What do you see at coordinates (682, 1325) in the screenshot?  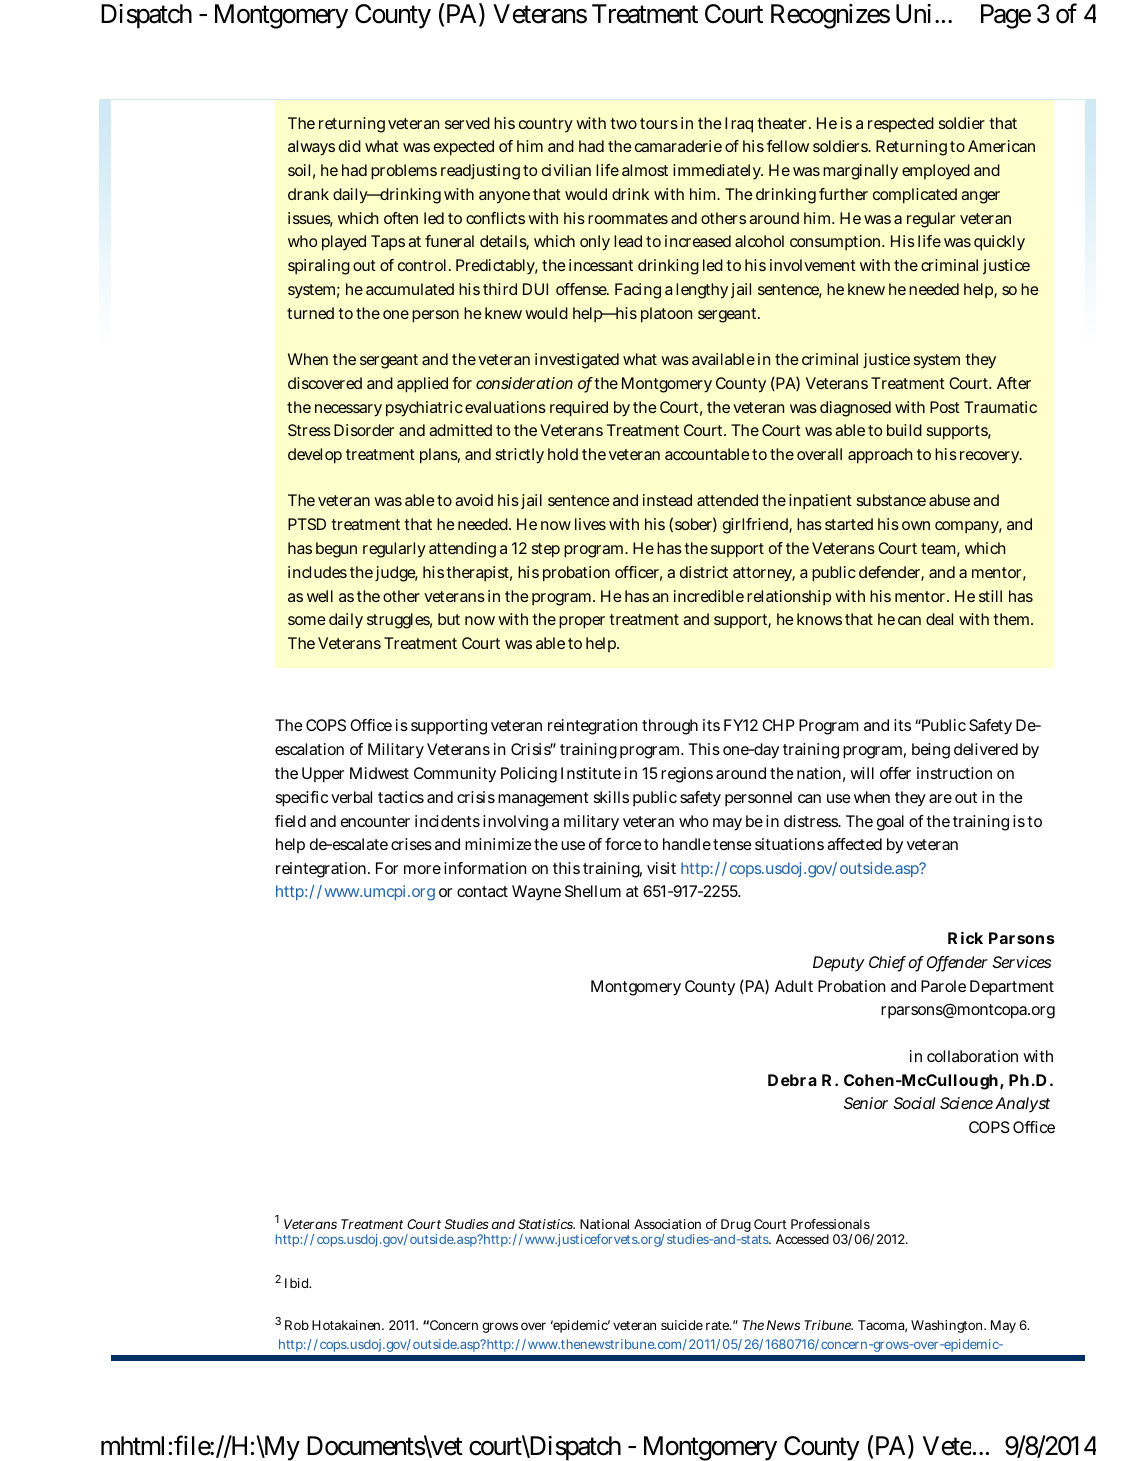 I see `suicide` at bounding box center [682, 1325].
